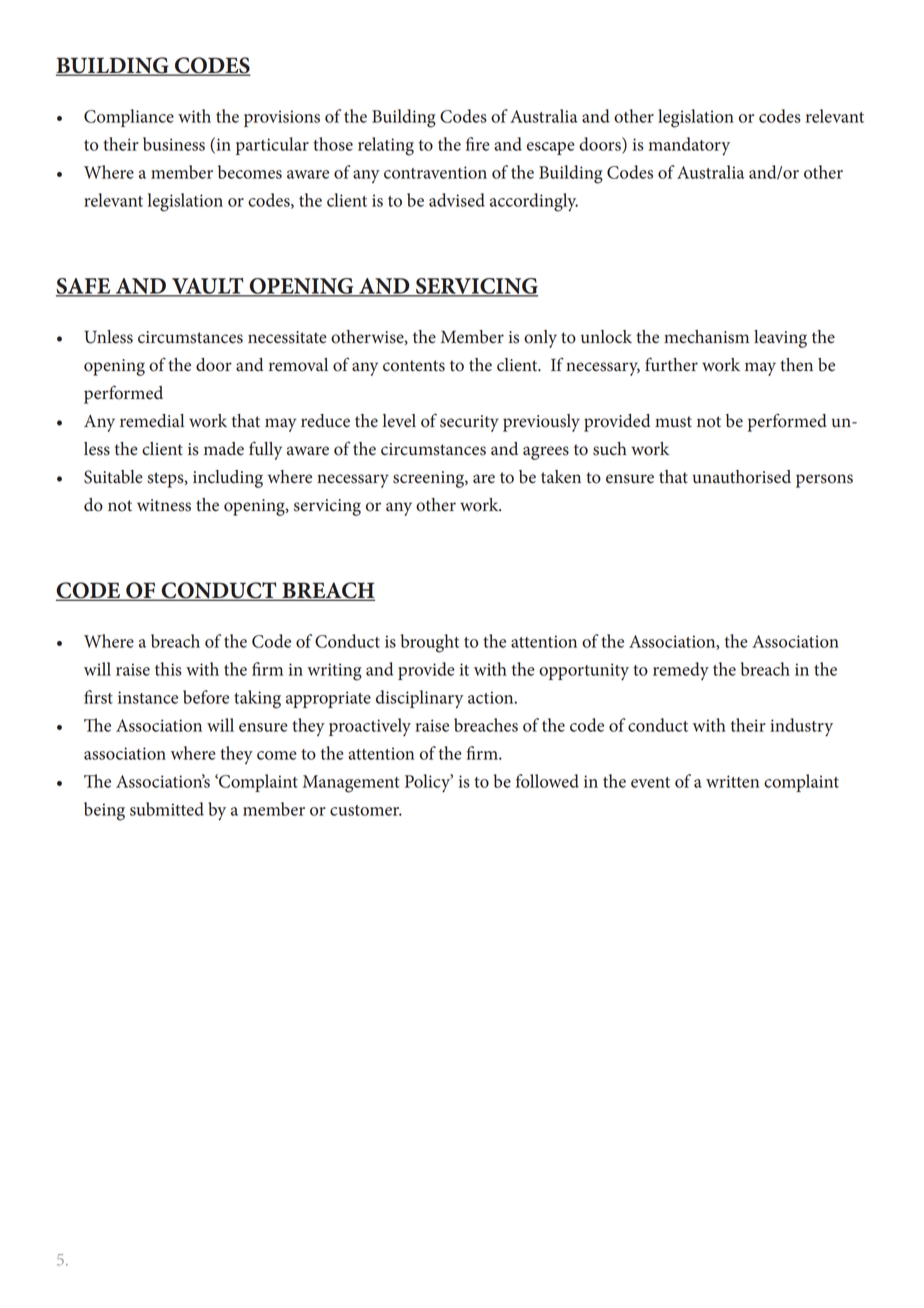 This image has height=1308, width=924. Describe the element at coordinates (174, 144) in the image. I see `business` at that location.
